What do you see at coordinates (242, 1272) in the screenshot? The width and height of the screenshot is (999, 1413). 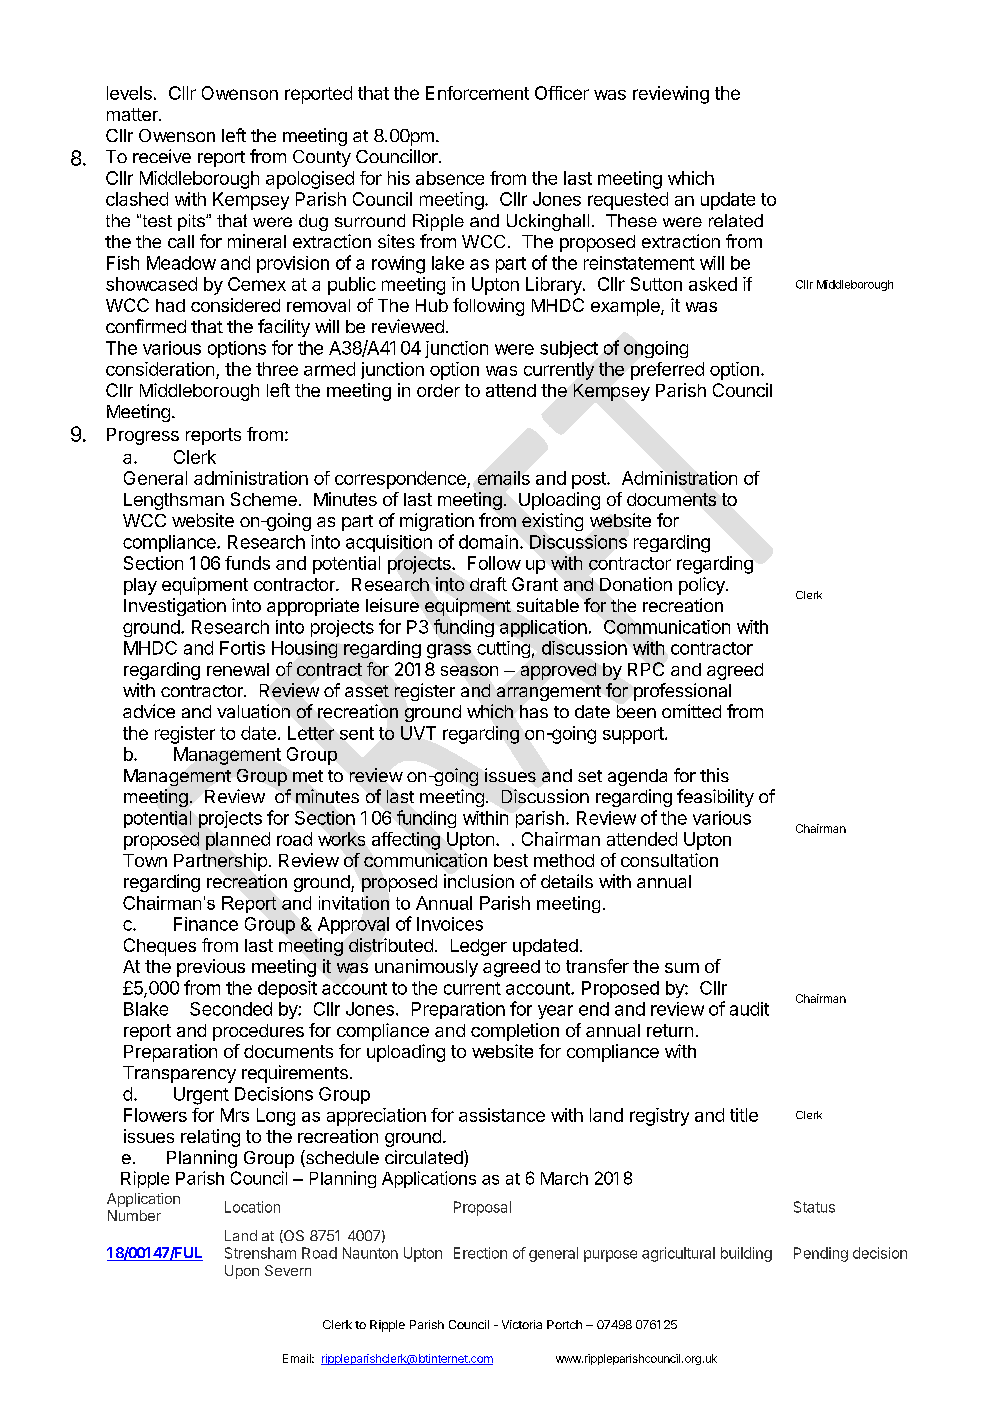 I see `Upon` at bounding box center [242, 1272].
